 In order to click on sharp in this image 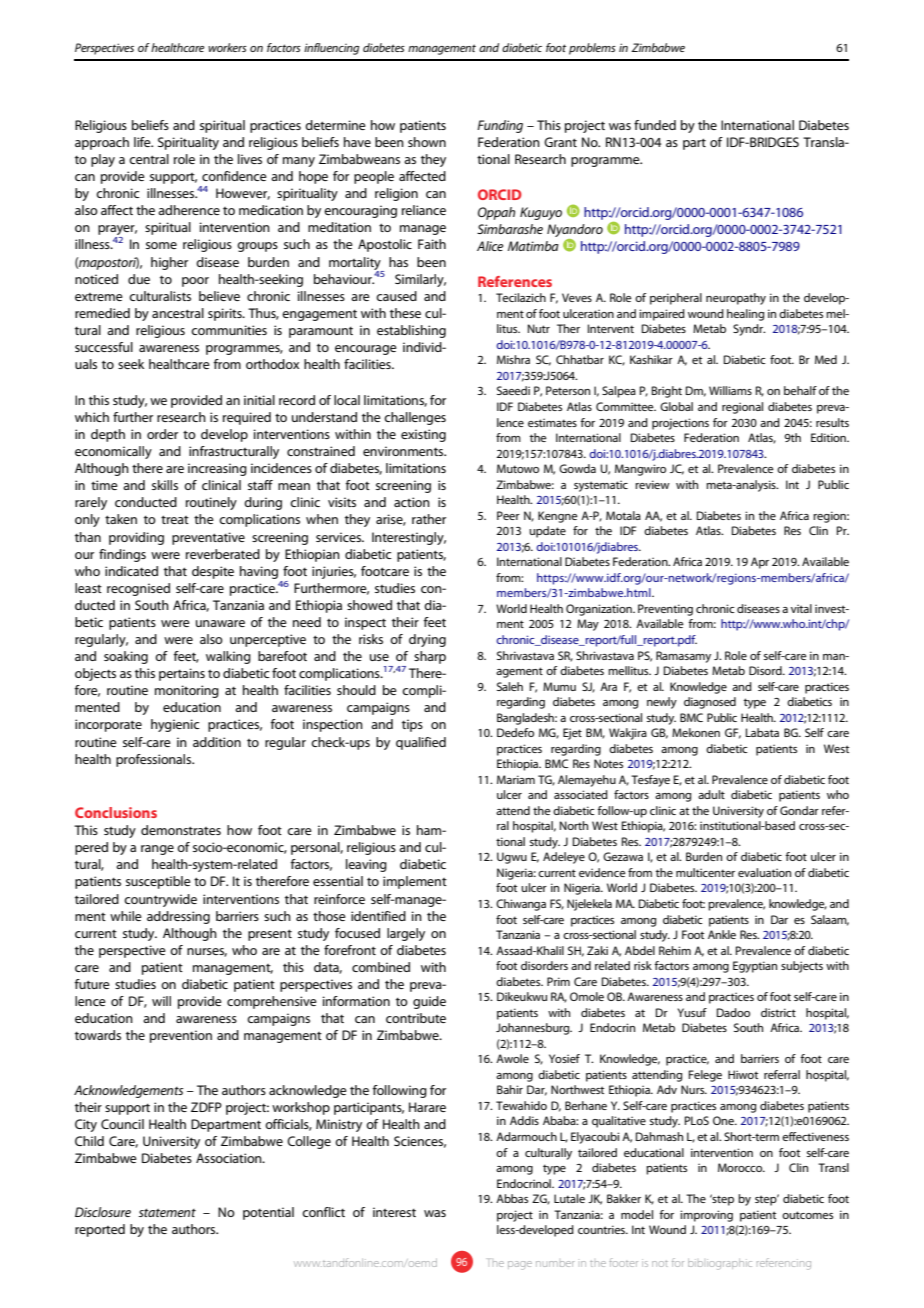, I will do `click(430, 657)`.
